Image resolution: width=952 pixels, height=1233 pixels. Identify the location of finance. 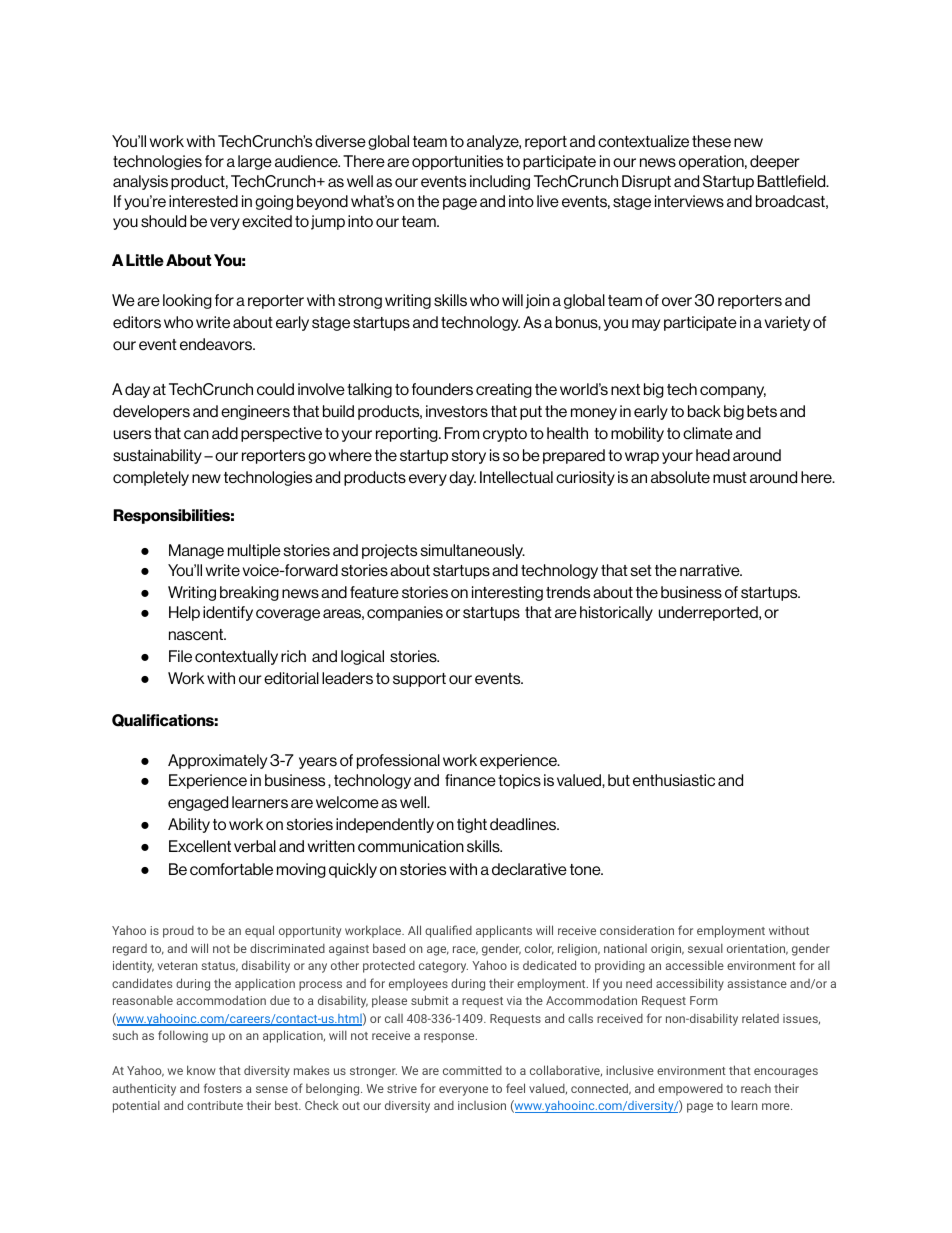
(470, 780).
